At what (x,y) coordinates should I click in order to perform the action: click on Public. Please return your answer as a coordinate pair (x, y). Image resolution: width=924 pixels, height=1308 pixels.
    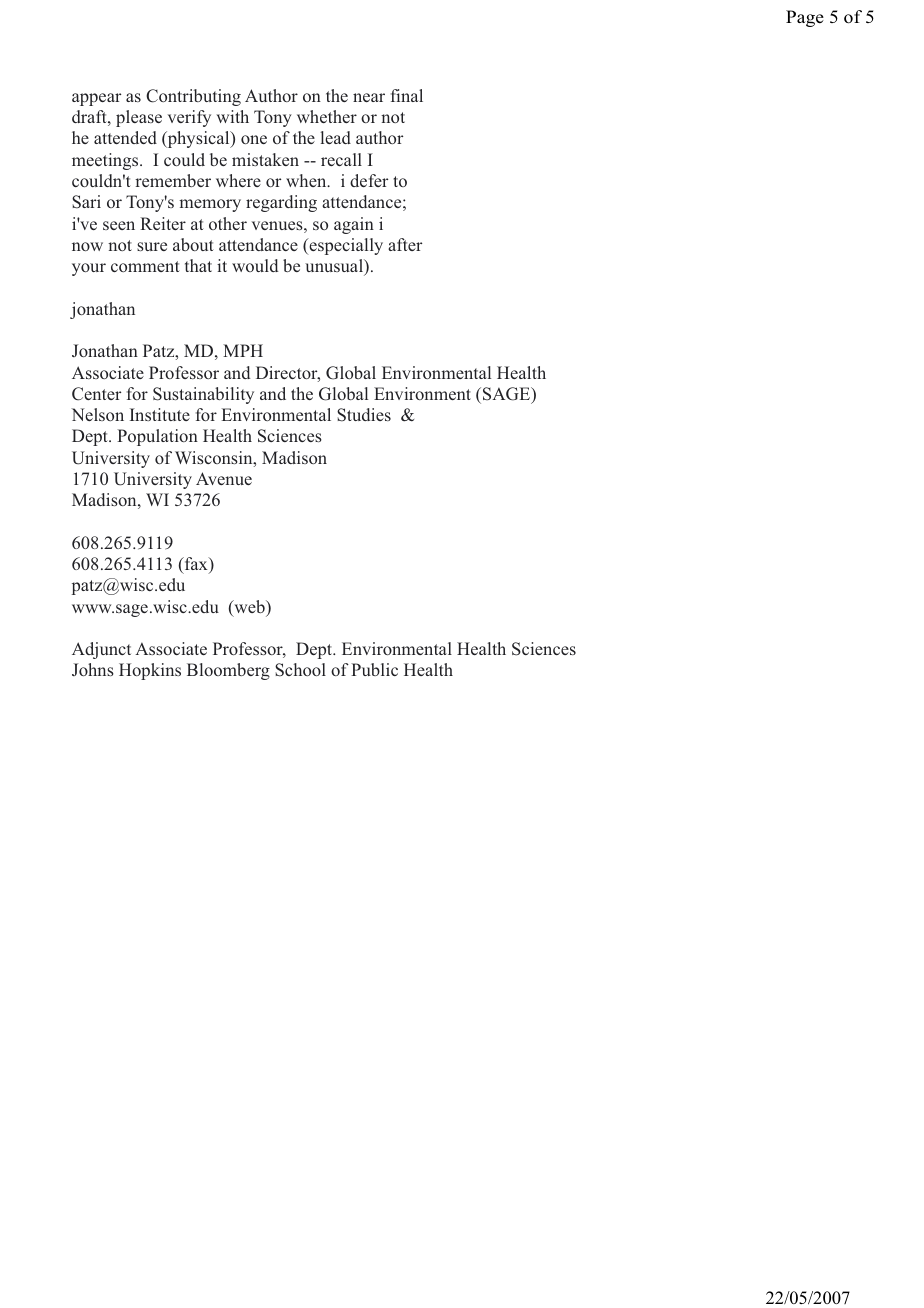
    Looking at the image, I should click on (374, 669).
